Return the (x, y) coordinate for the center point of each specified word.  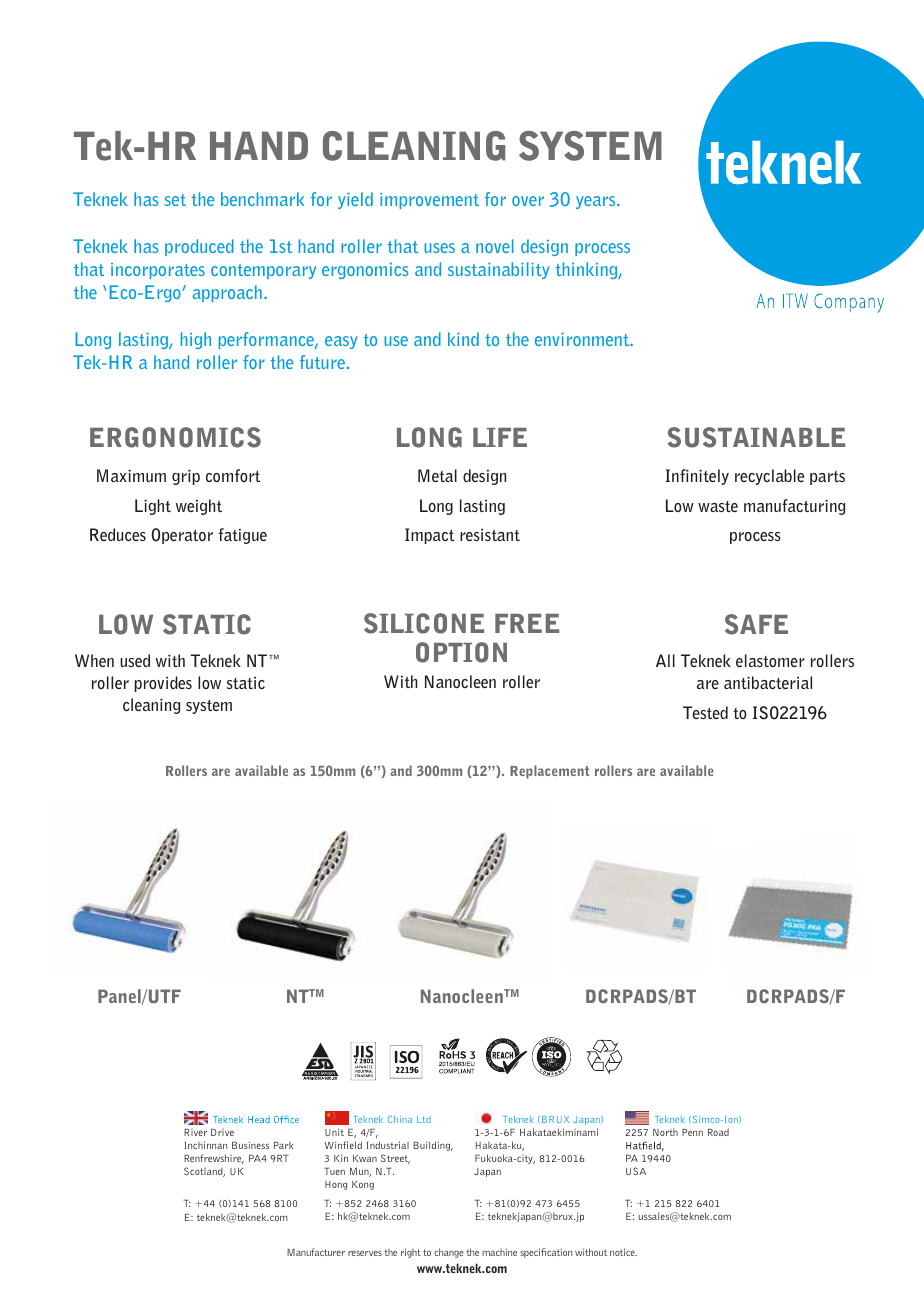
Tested (705, 712)
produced (199, 247)
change (449, 1253)
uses (439, 248)
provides (163, 684)
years (597, 202)
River (195, 1132)
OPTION (461, 652)
